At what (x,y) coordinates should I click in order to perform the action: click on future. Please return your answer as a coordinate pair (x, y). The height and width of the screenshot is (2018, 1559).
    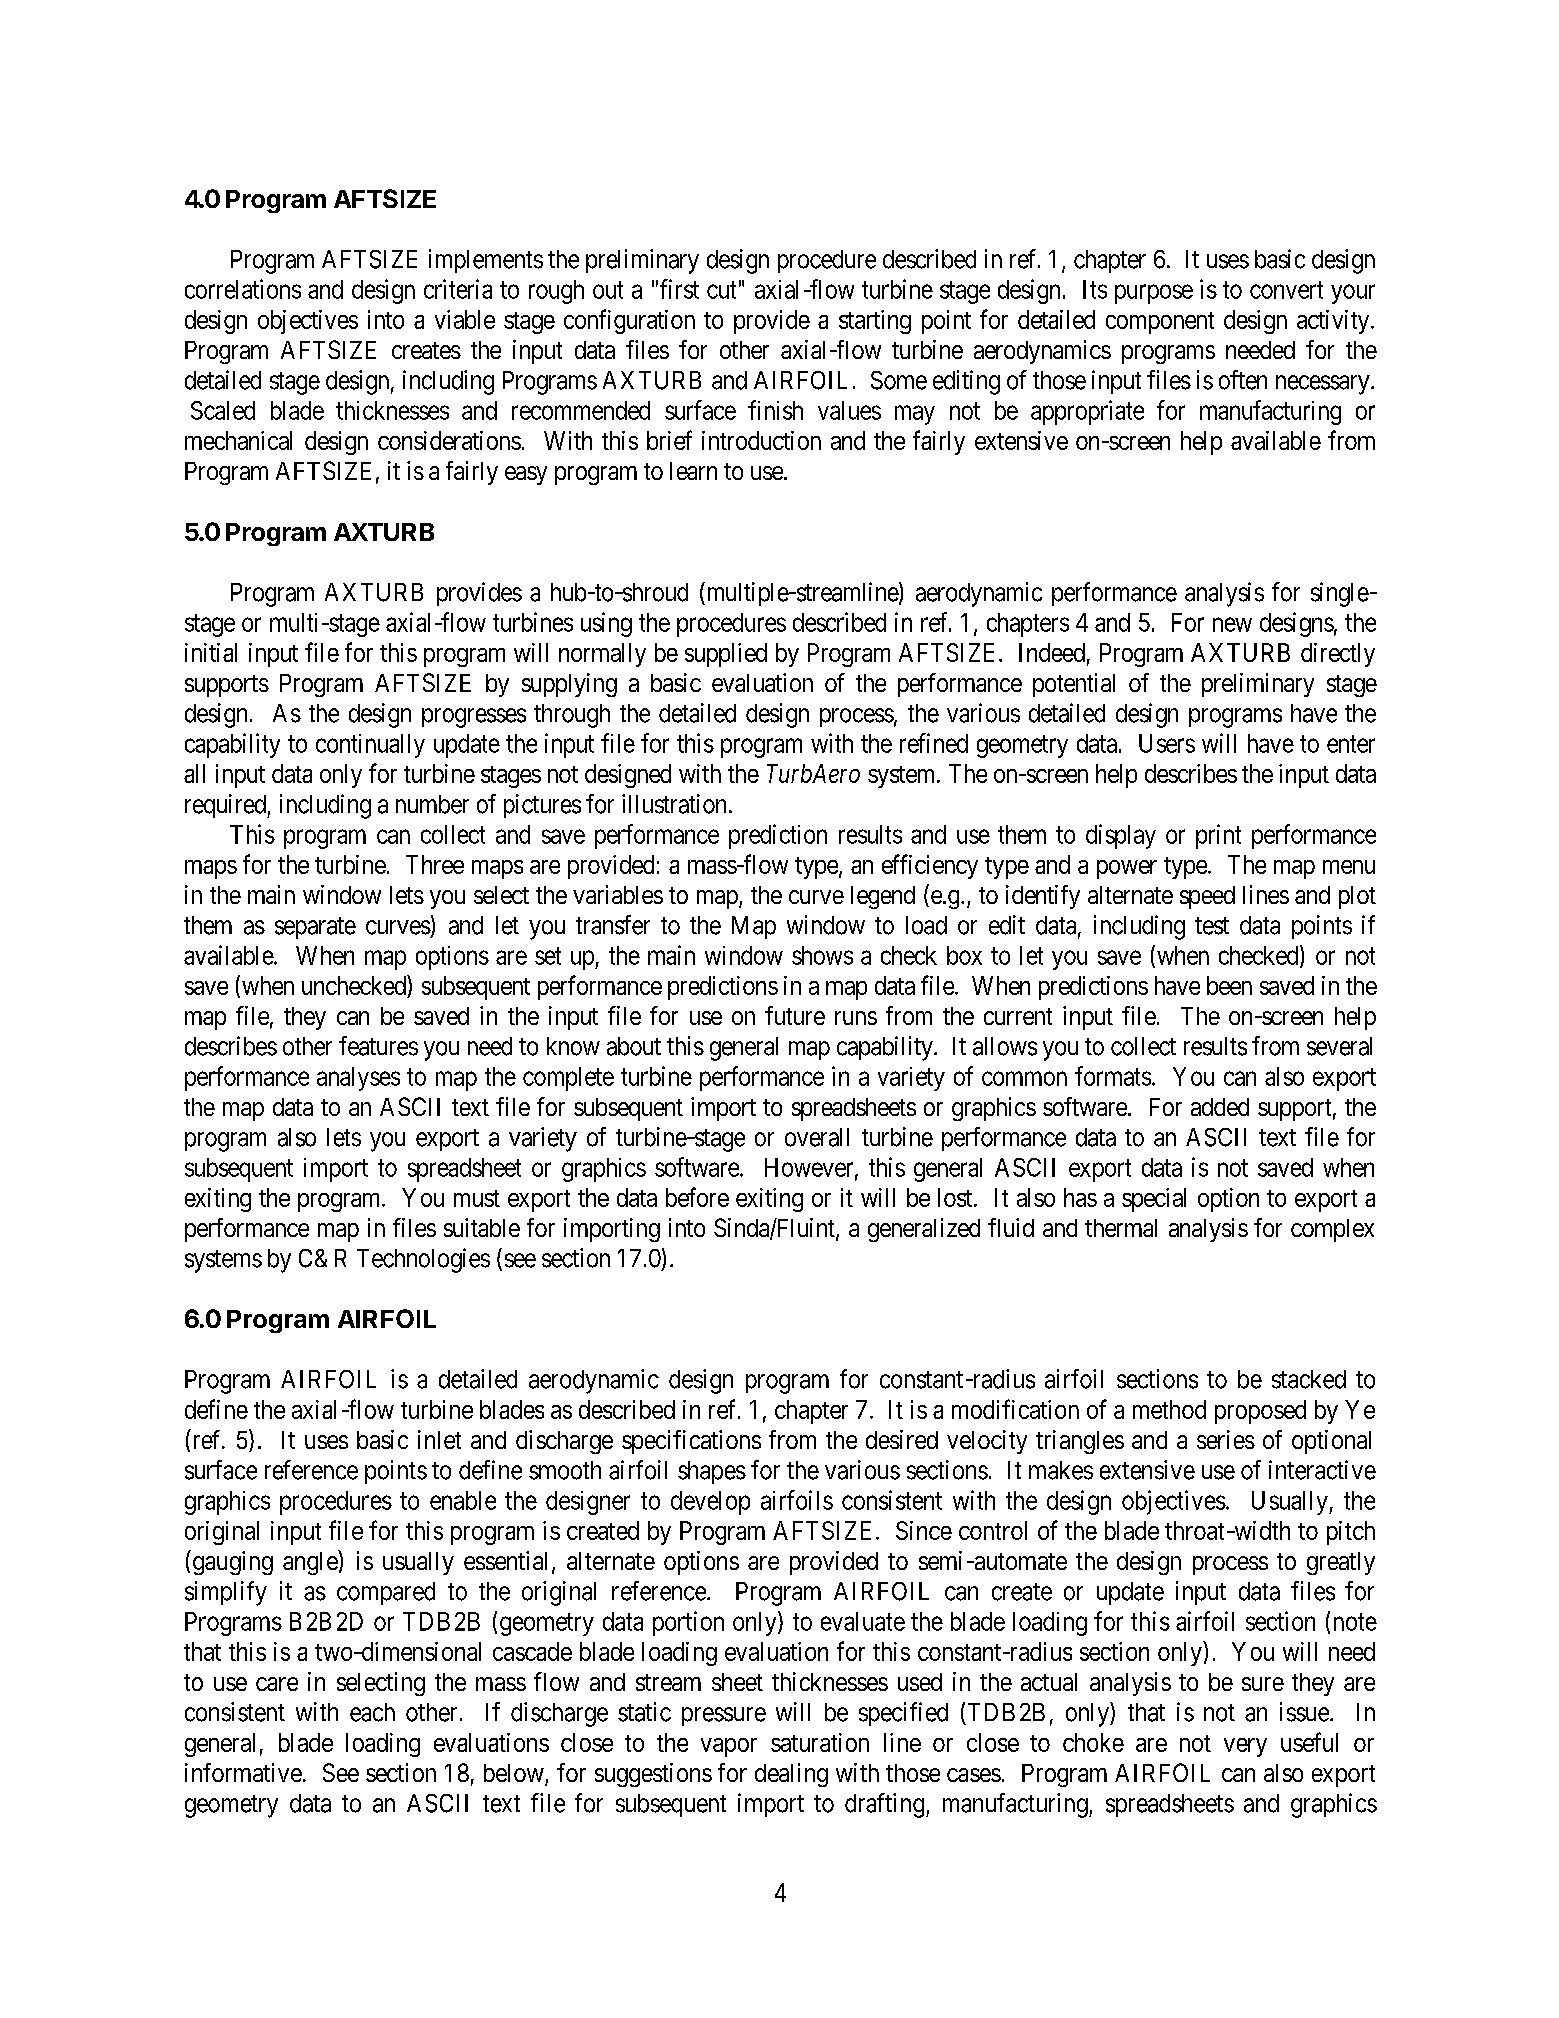
    Looking at the image, I should click on (795, 1015).
